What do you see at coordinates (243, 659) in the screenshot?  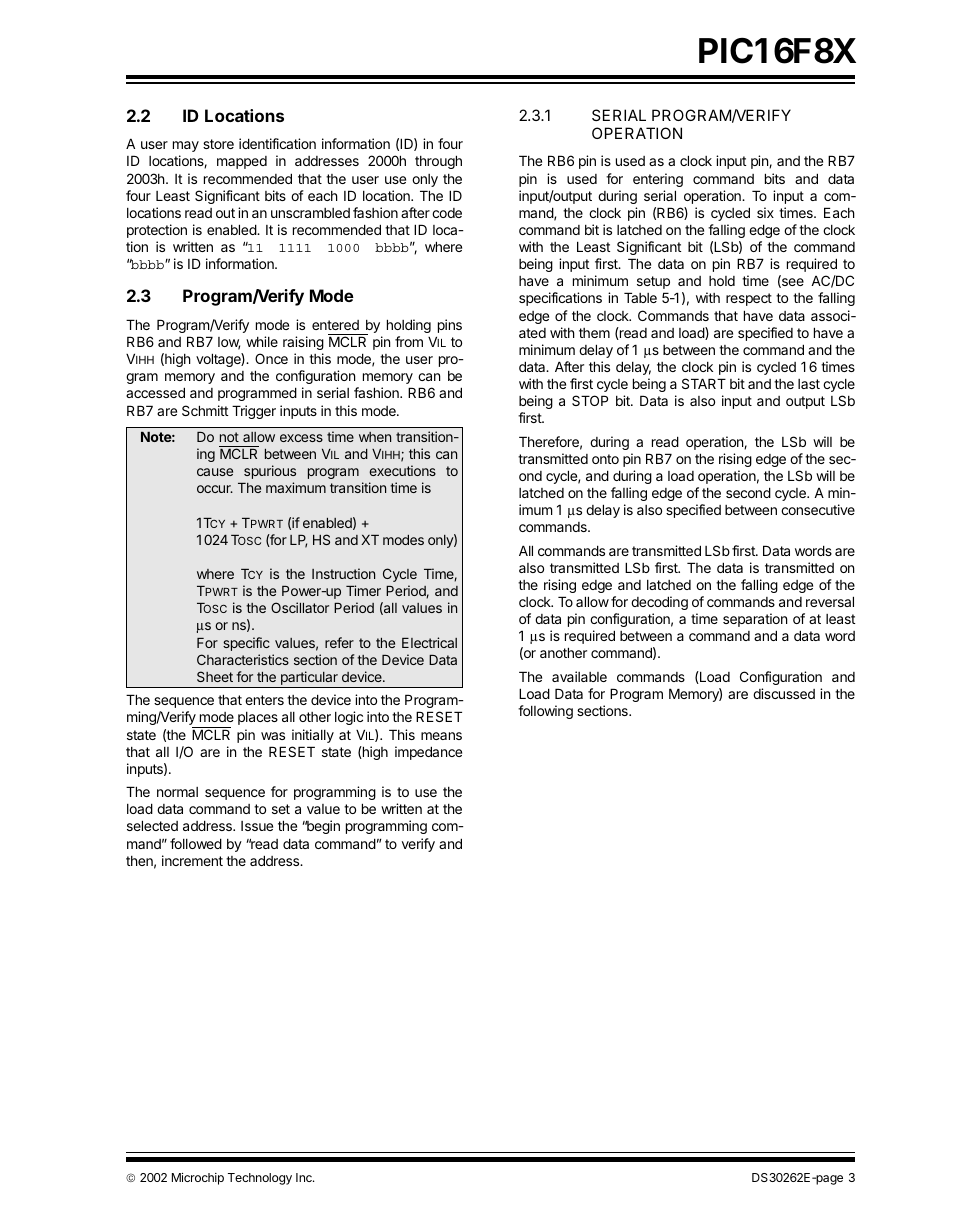 I see `Characteristics` at bounding box center [243, 659].
